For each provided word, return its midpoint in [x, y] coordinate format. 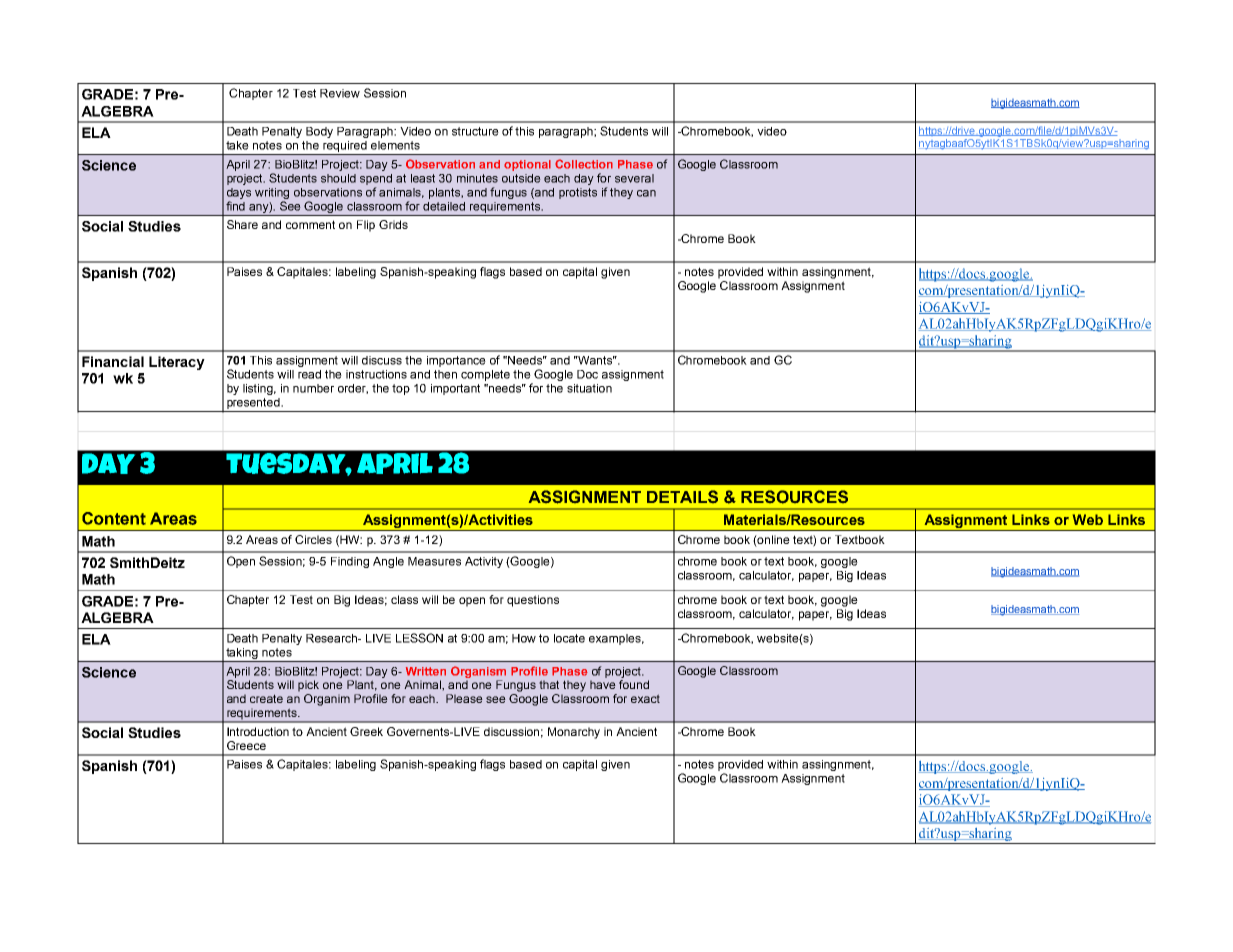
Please [464, 698]
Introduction [258, 731]
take [237, 145]
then [445, 374]
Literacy [177, 363]
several [634, 178]
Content [114, 518]
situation [589, 388]
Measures [434, 561]
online [773, 541]
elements [395, 145]
